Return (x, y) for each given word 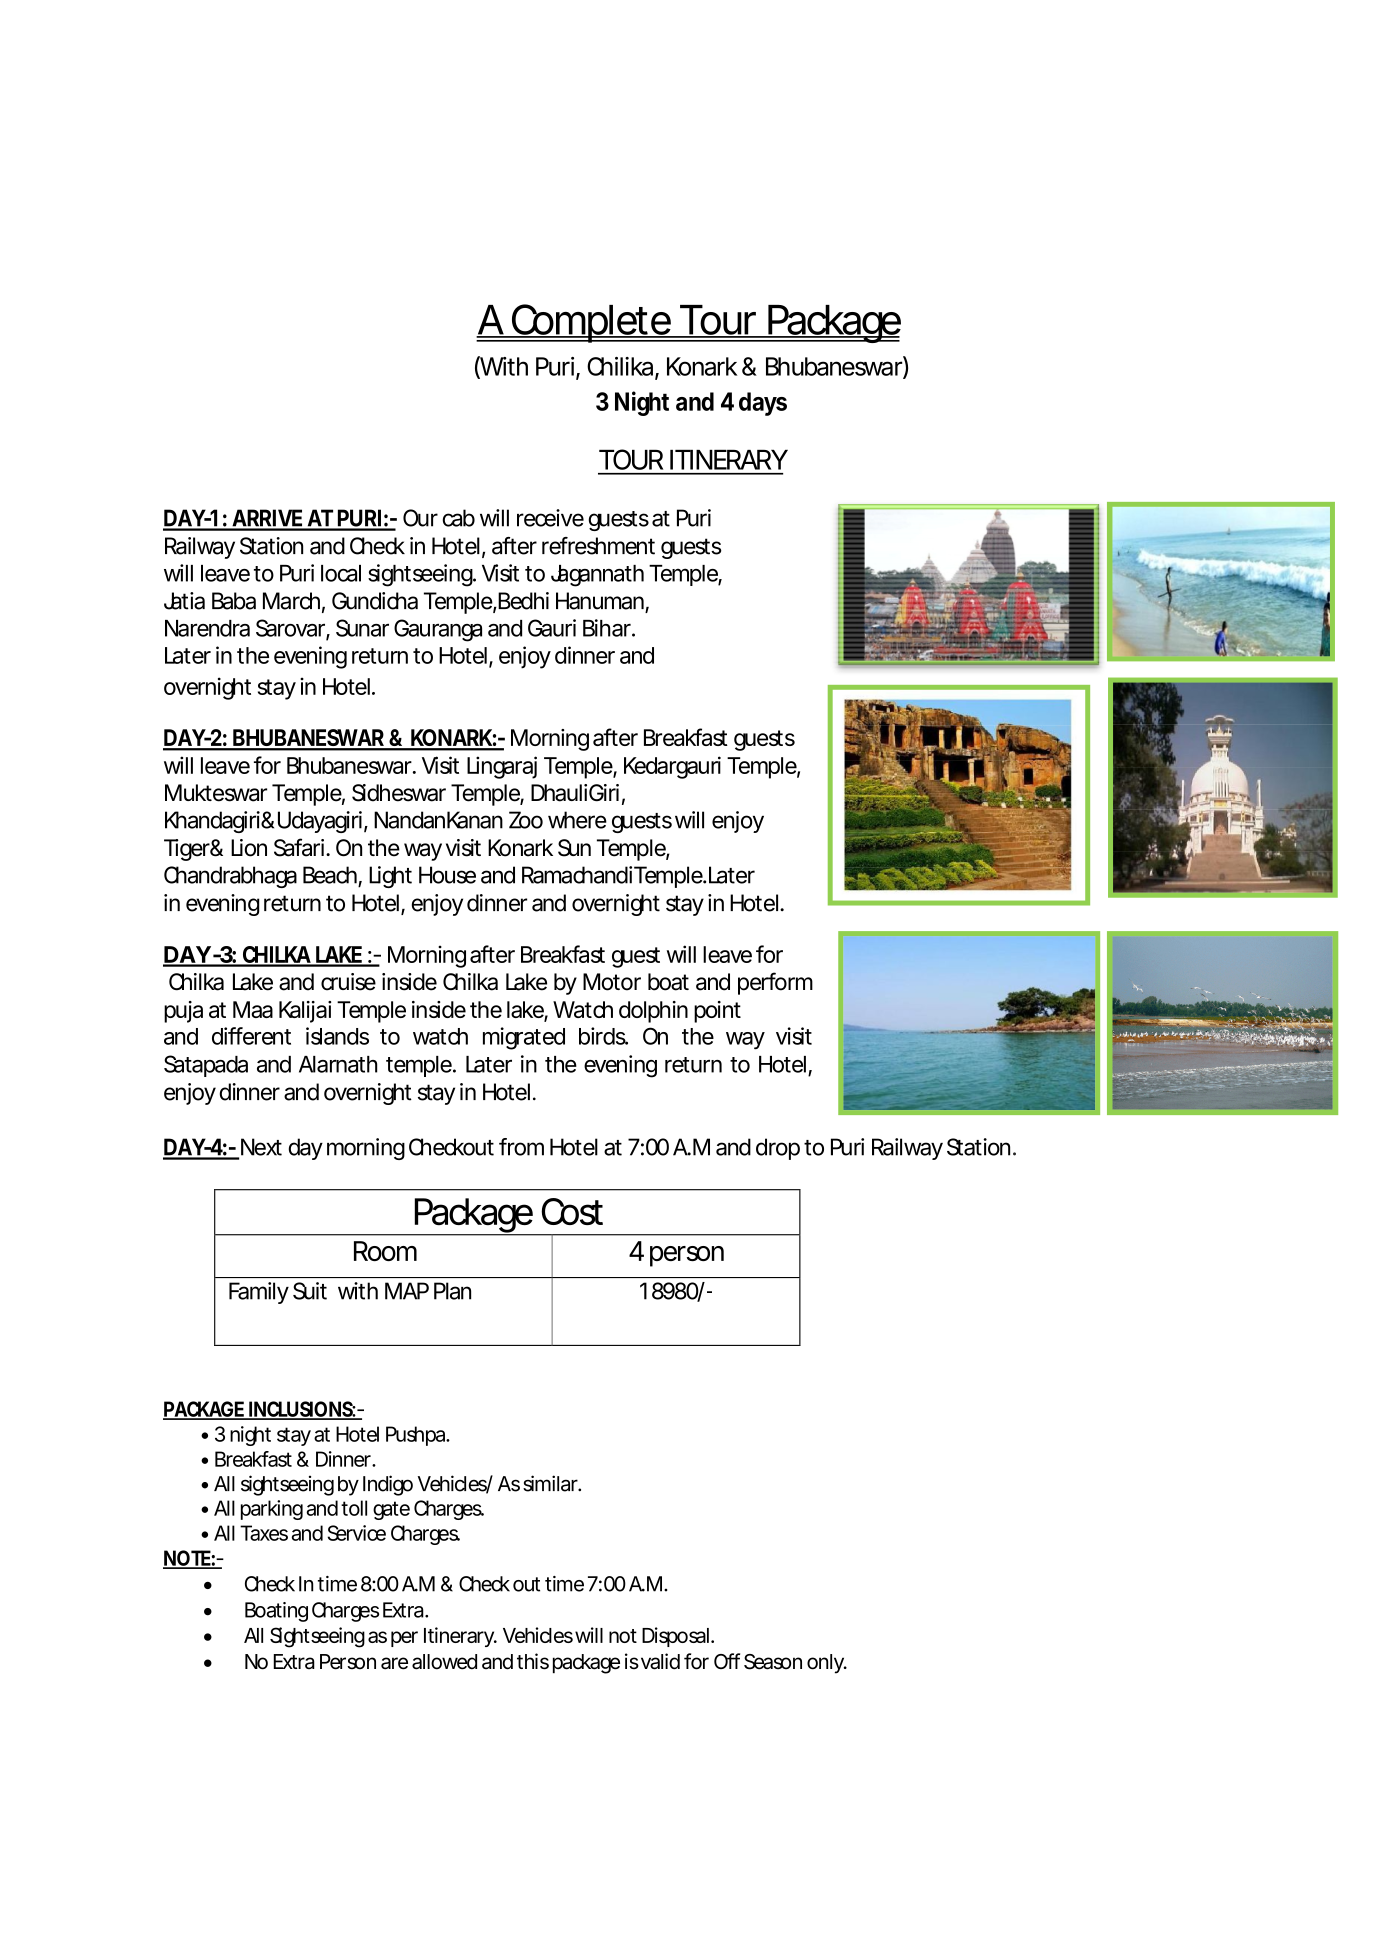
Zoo (526, 820)
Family (259, 1293)
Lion (249, 848)
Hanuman (601, 602)
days (763, 404)
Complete (591, 323)
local (341, 573)
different (251, 1036)
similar (552, 1483)
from (521, 1147)
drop (778, 1149)
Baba (234, 601)
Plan (452, 1291)
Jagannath (597, 576)
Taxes (264, 1533)
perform (775, 983)
